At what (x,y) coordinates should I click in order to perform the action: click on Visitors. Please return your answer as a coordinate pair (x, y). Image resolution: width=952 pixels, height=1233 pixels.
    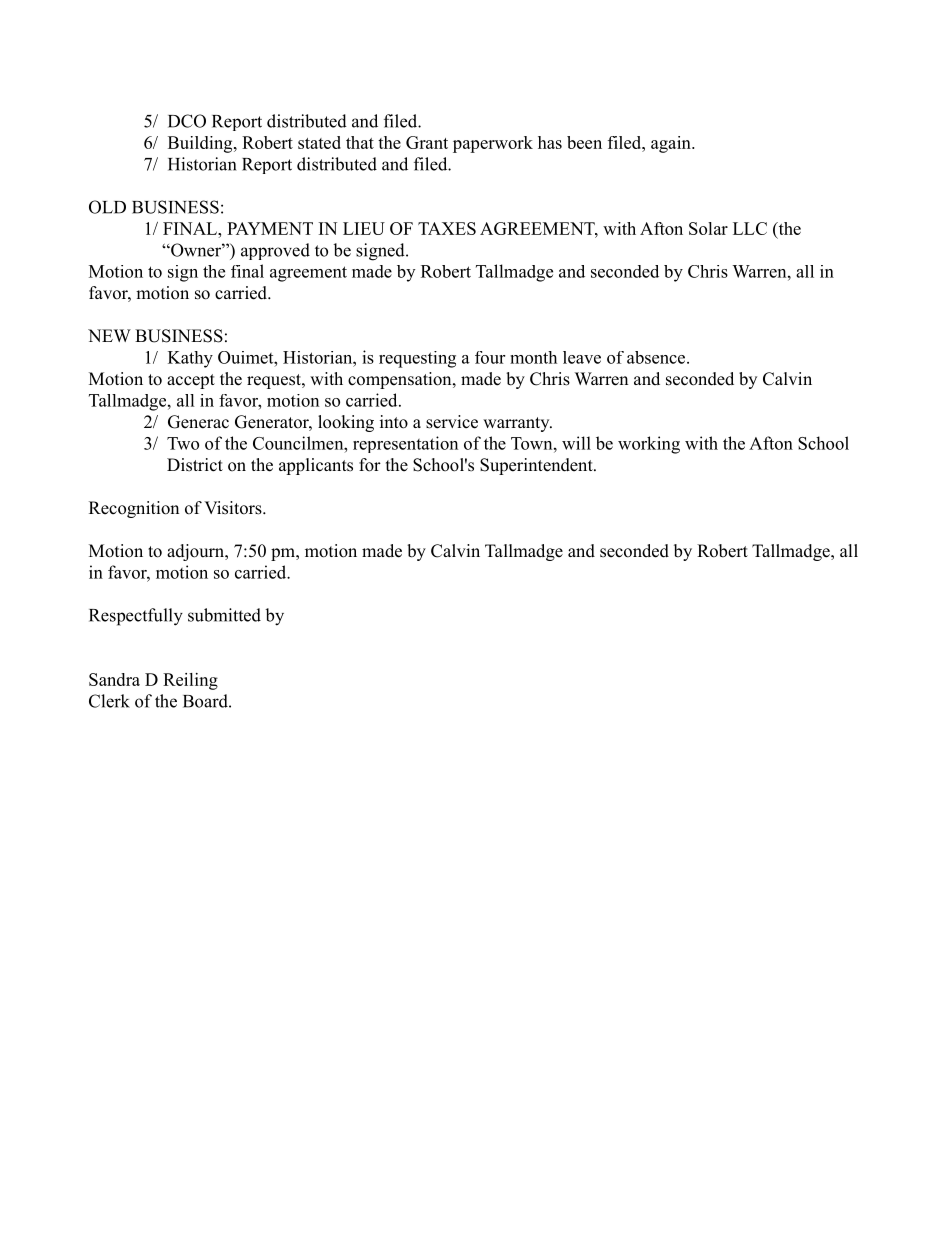
    Looking at the image, I should click on (234, 508).
